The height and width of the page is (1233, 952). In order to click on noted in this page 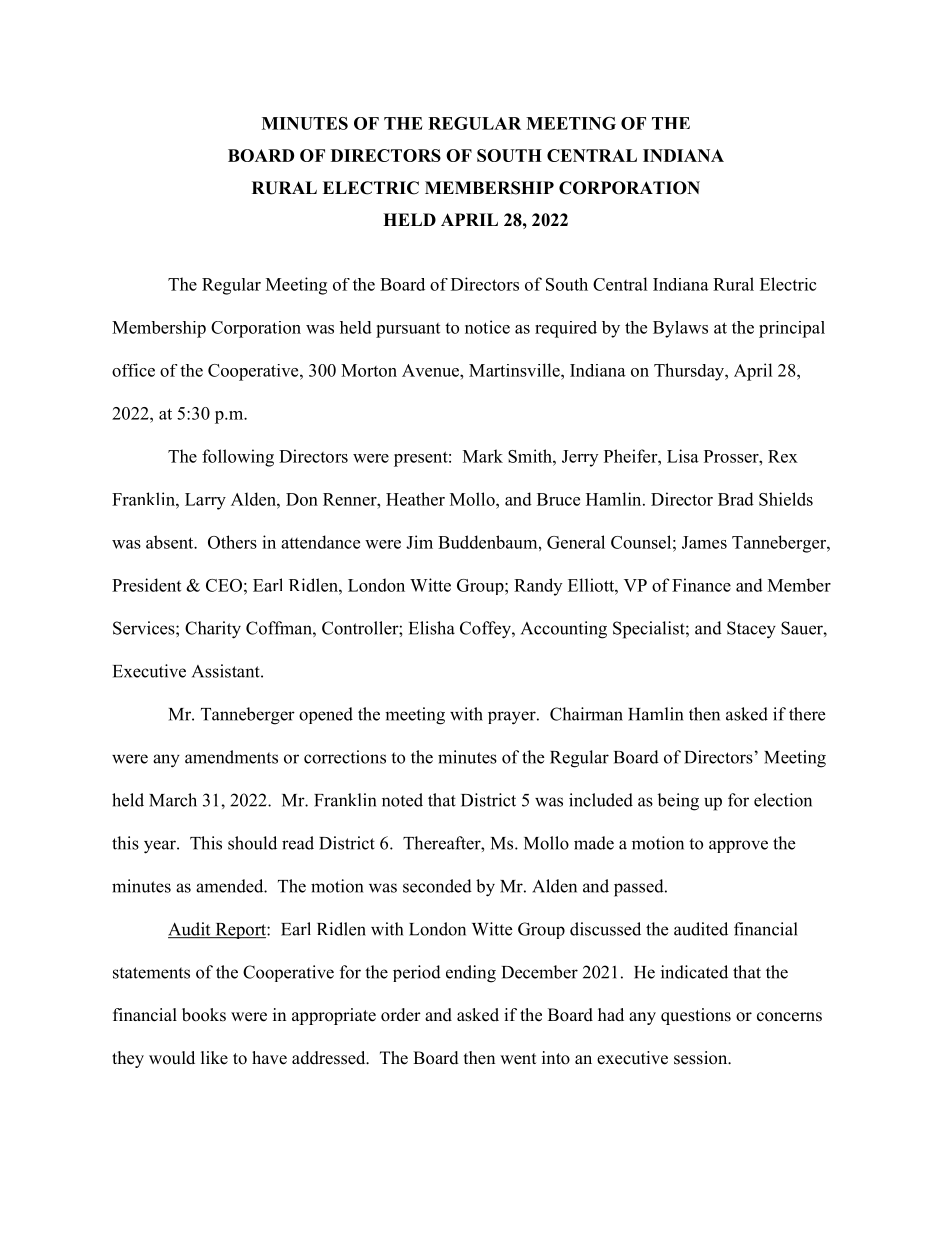, I will do `click(402, 800)`.
